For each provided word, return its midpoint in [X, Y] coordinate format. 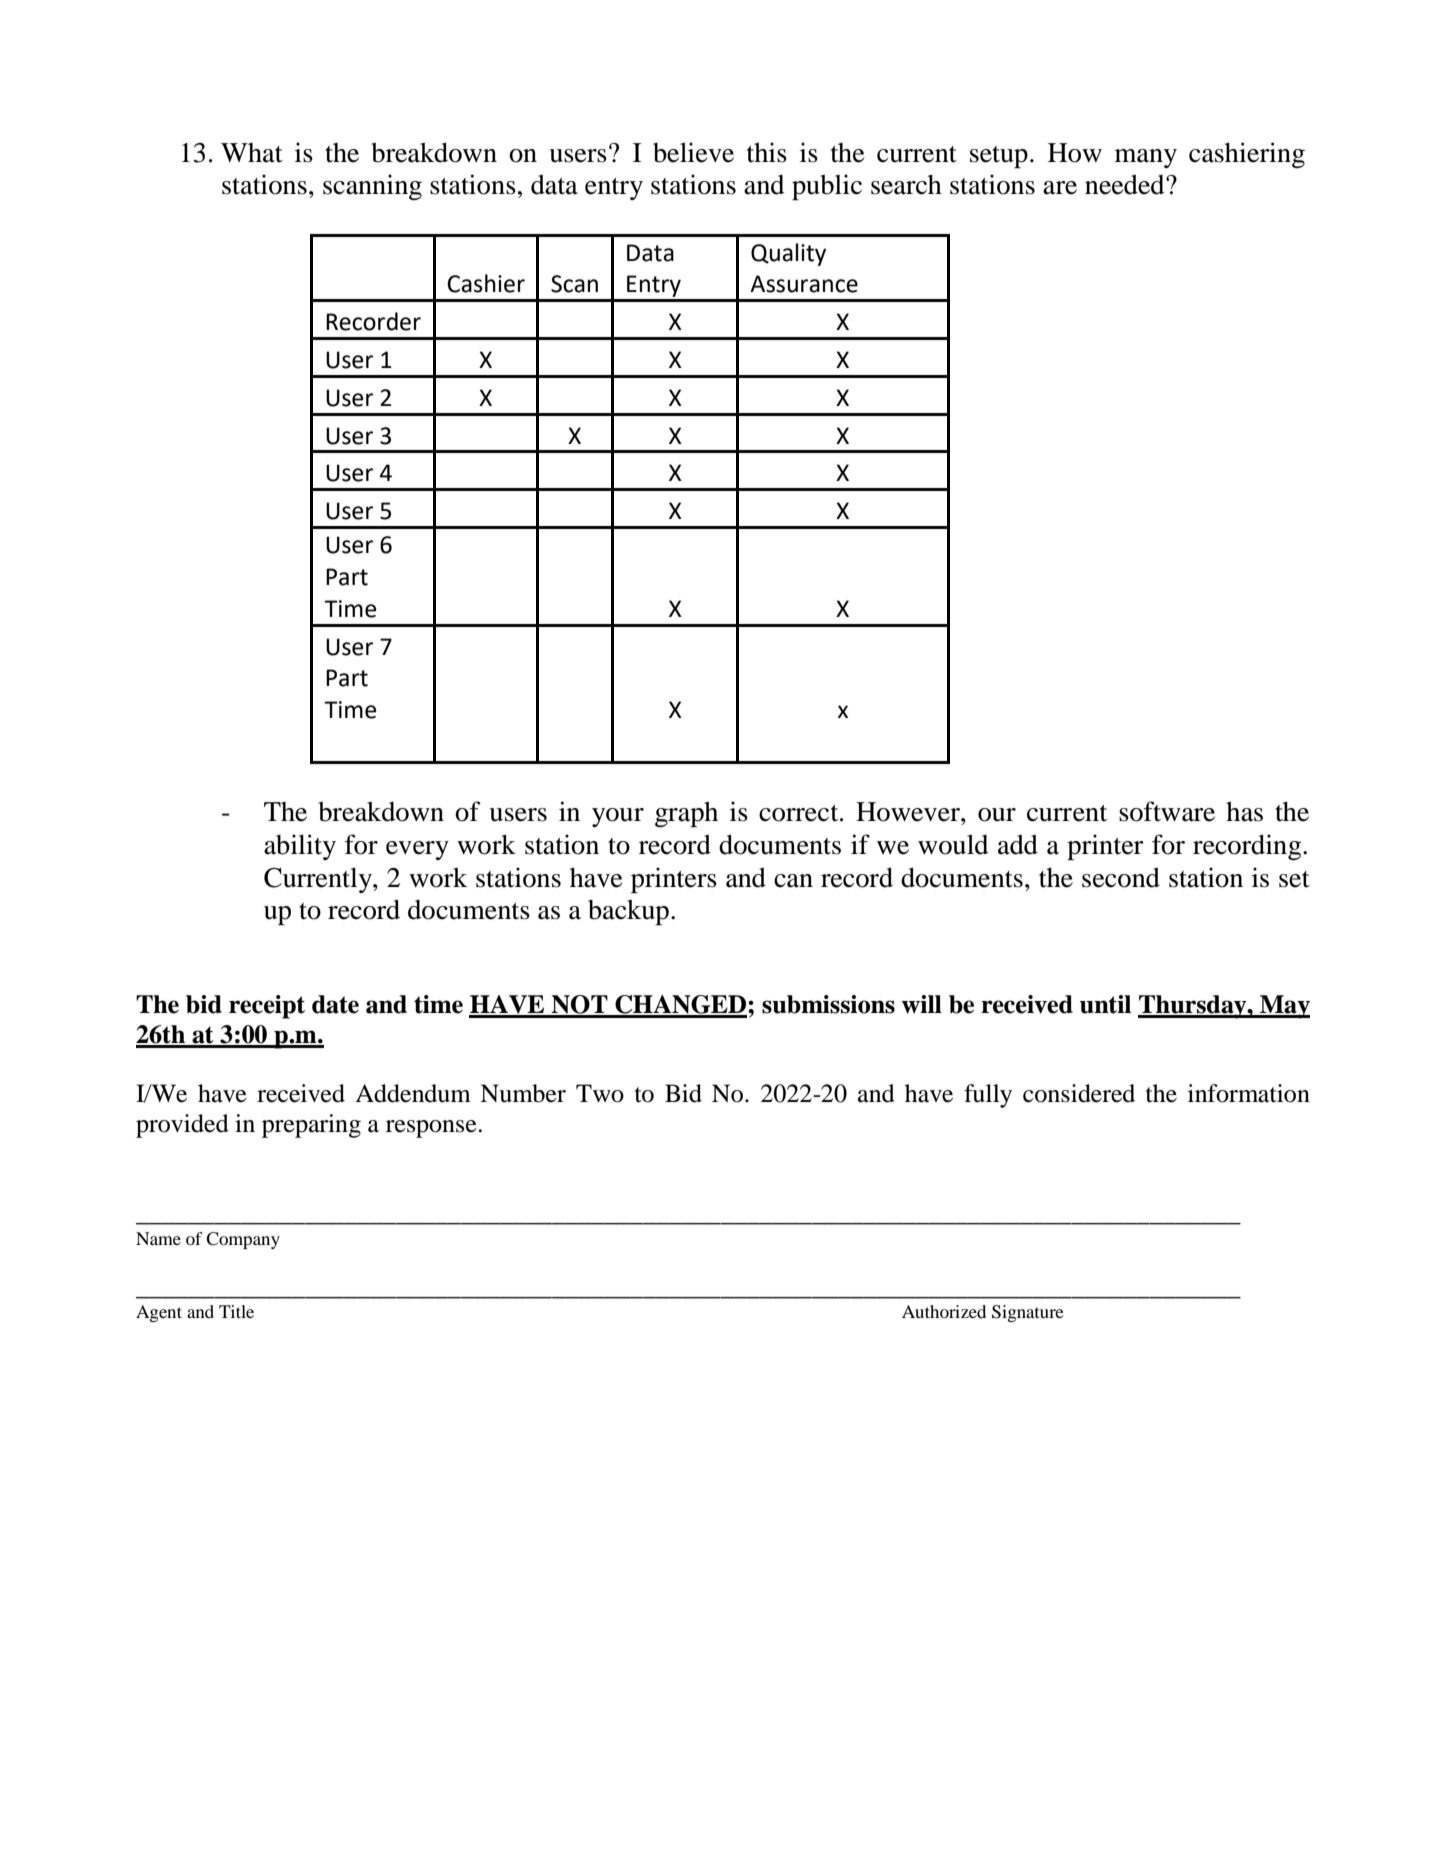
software [1167, 811]
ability [300, 847]
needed [1126, 184]
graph [686, 814]
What [252, 153]
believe [693, 152]
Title [236, 1311]
